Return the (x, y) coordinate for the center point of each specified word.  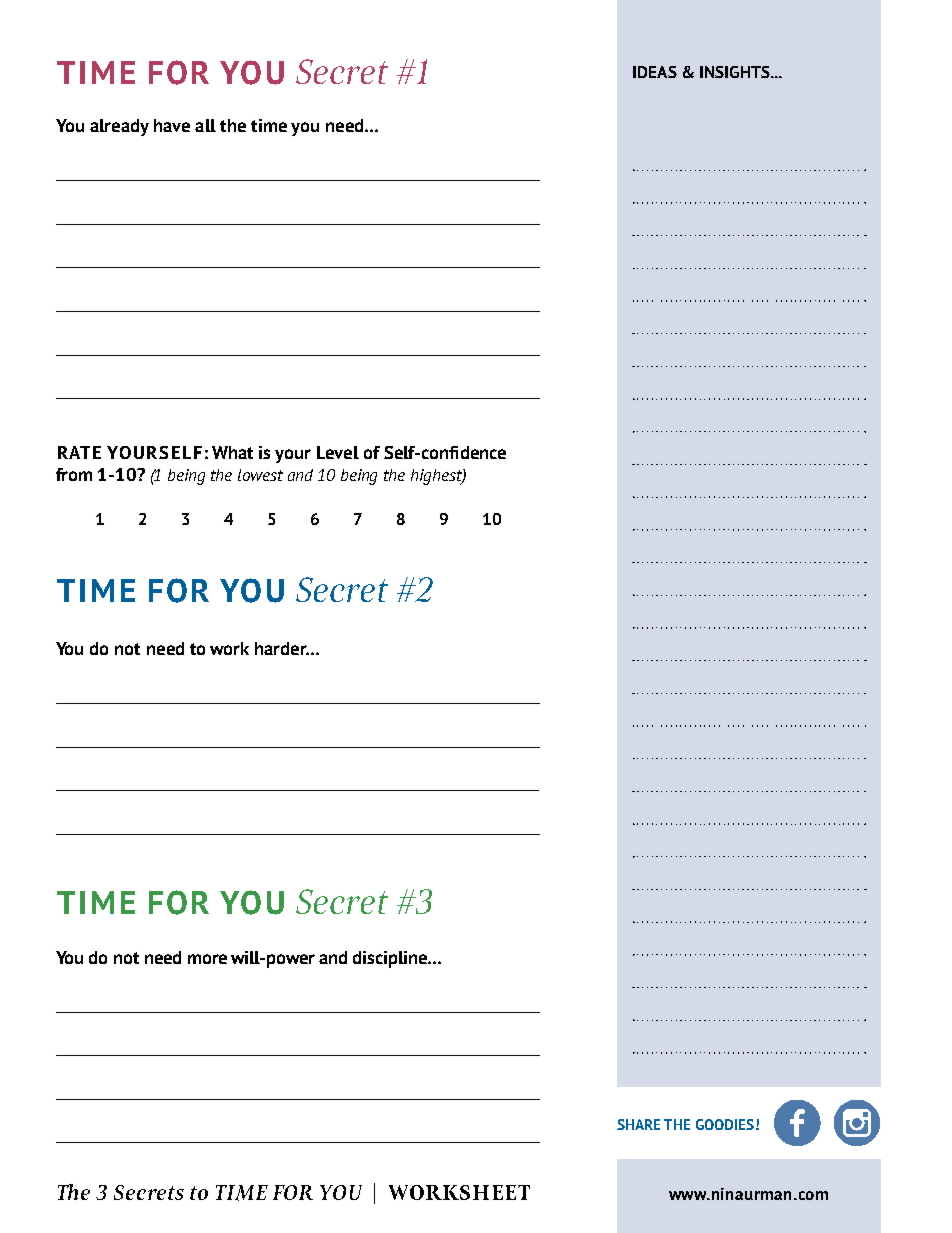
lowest (260, 475)
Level (338, 452)
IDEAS (655, 72)
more (207, 959)
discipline (391, 959)
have (172, 125)
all (205, 125)
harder (282, 648)
